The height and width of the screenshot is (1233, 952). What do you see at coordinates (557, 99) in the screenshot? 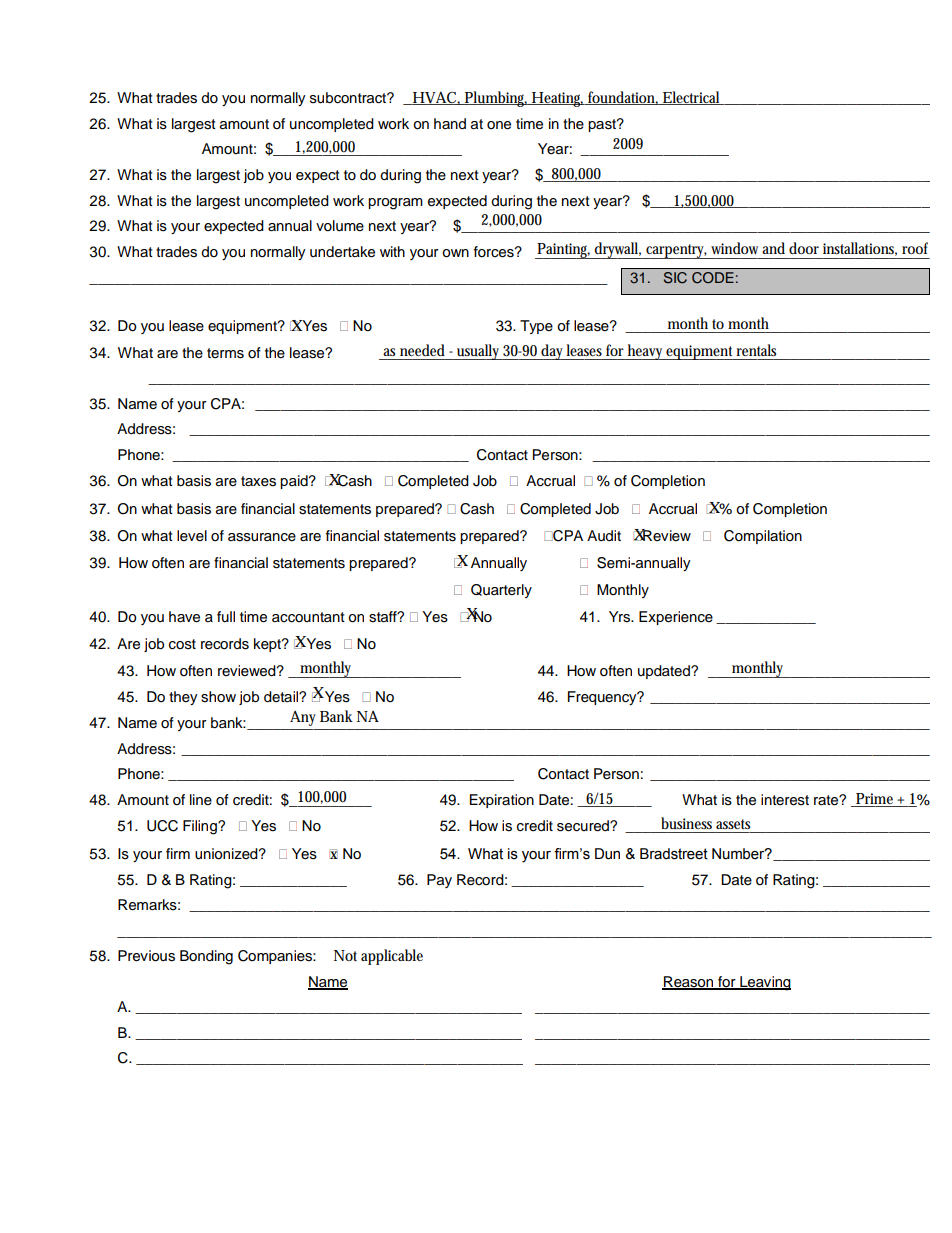
I see `Heating` at bounding box center [557, 99].
